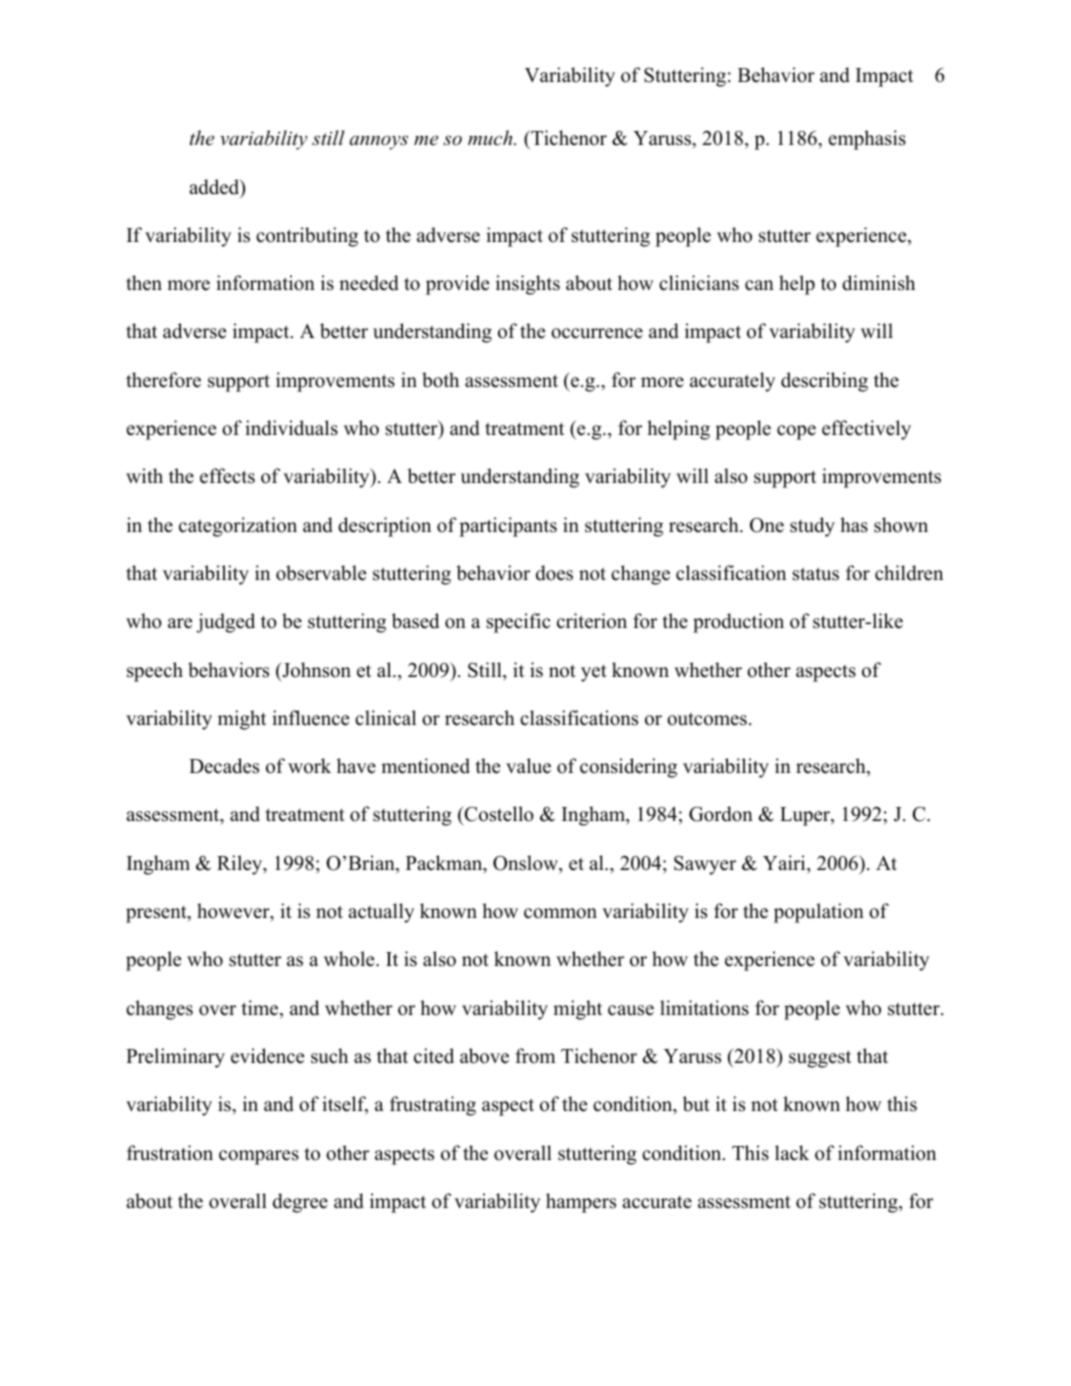  I want to click on compares, so click(259, 1157).
